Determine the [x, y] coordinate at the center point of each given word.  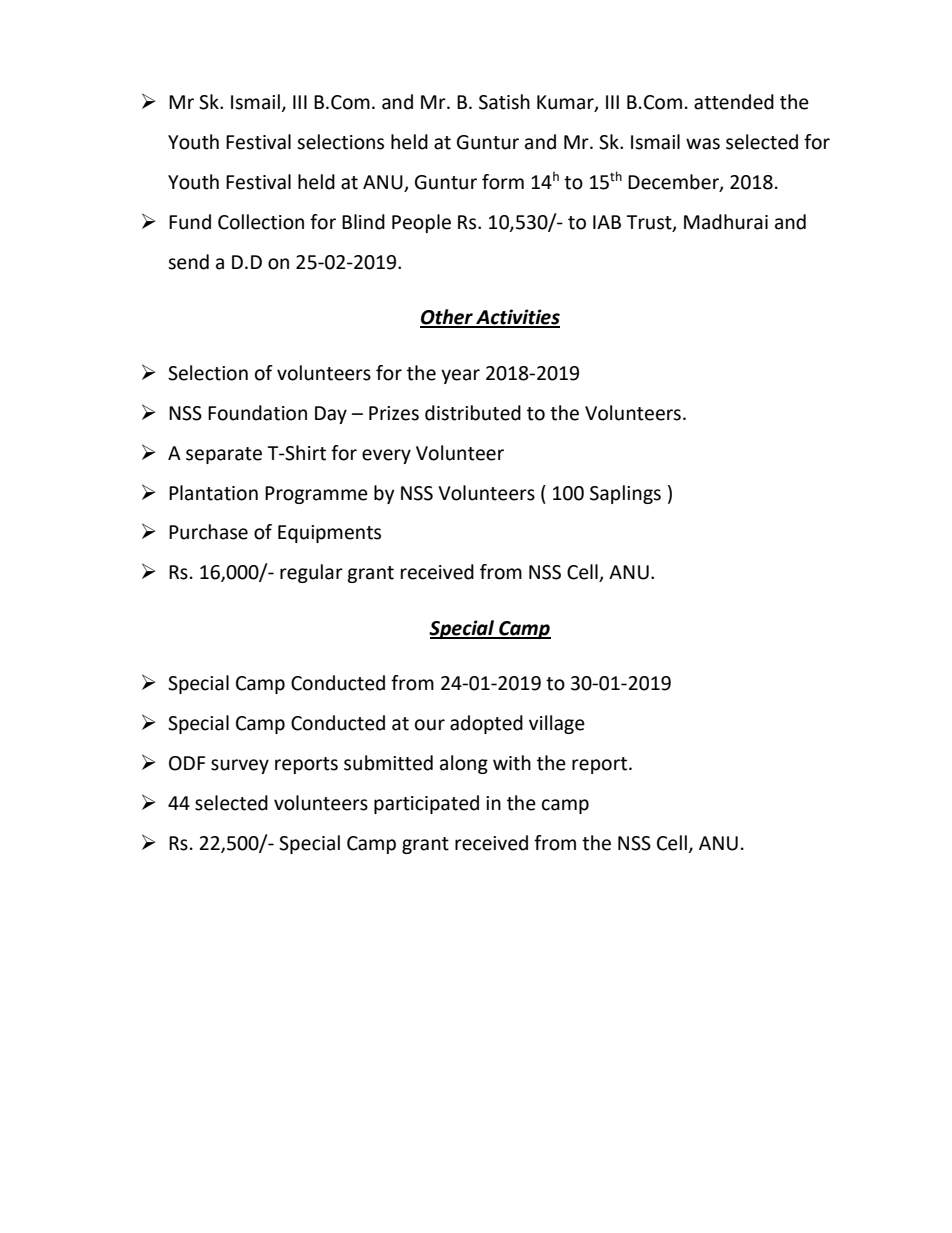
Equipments [329, 534]
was [703, 144]
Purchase [208, 532]
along [464, 764]
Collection [261, 222]
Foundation [257, 413]
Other [447, 318]
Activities [517, 318]
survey [240, 766]
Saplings [625, 494]
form [503, 182]
